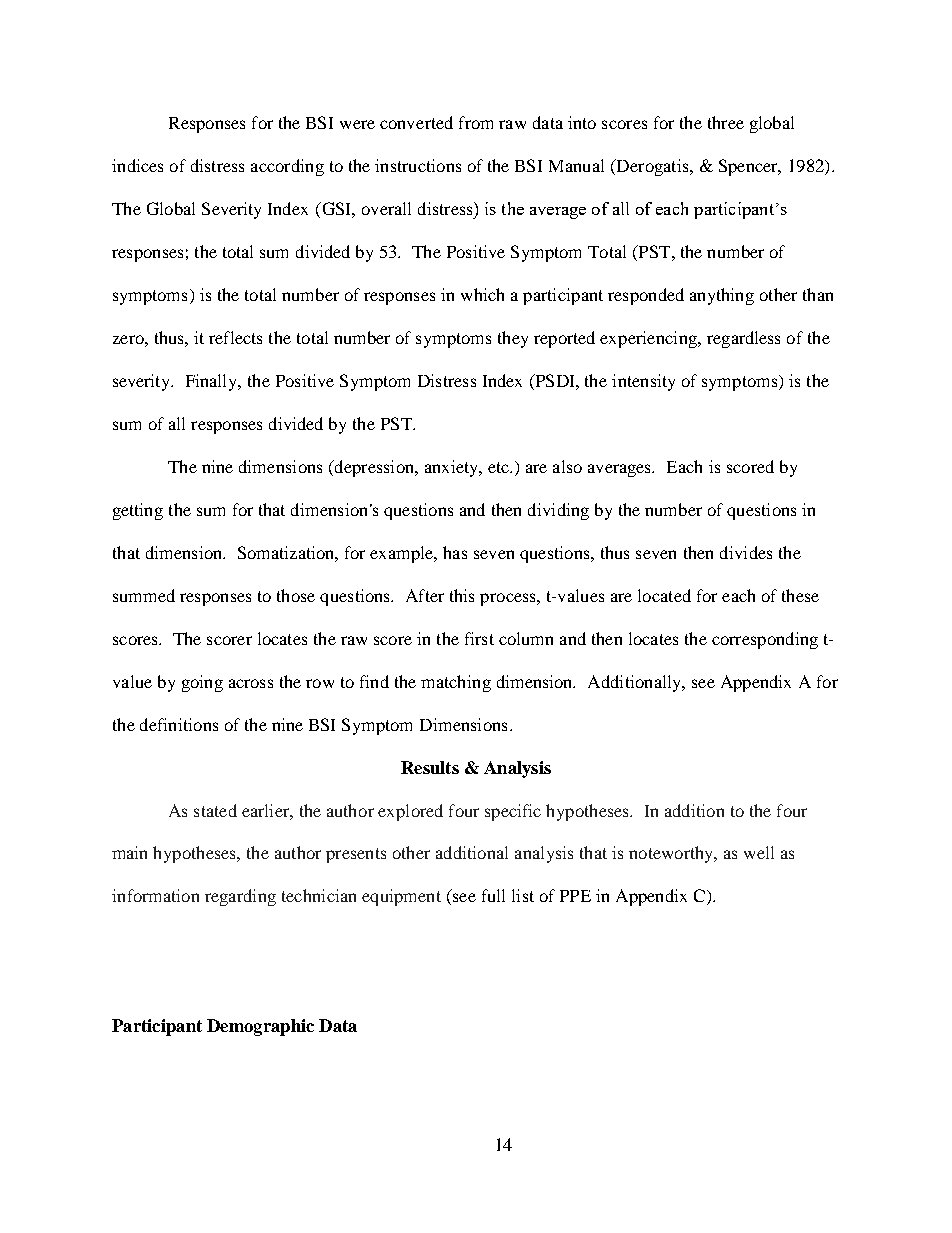  Describe the element at coordinates (743, 339) in the screenshot. I see `regardless` at that location.
